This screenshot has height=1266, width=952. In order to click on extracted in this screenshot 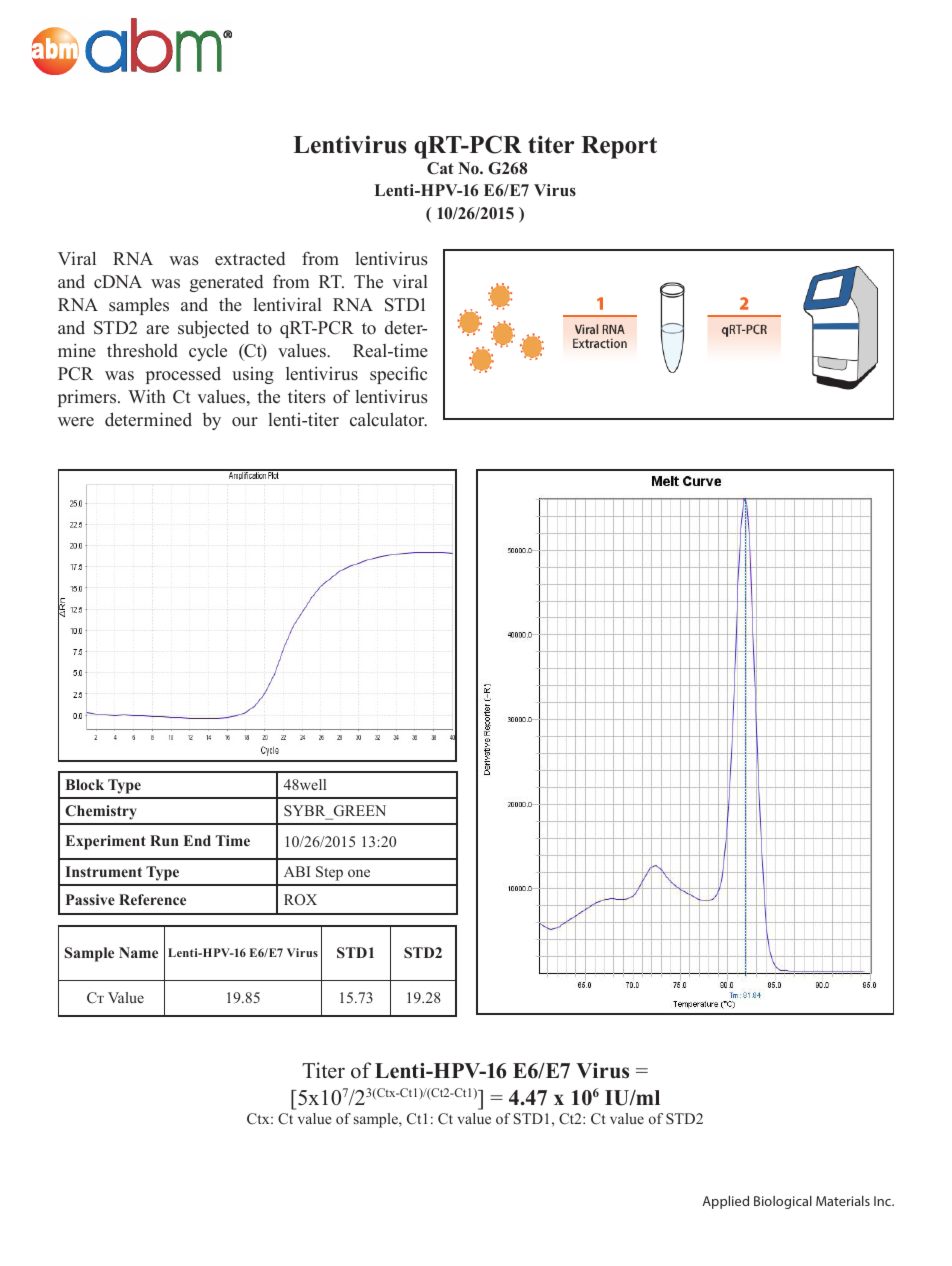, I will do `click(250, 259)`.
